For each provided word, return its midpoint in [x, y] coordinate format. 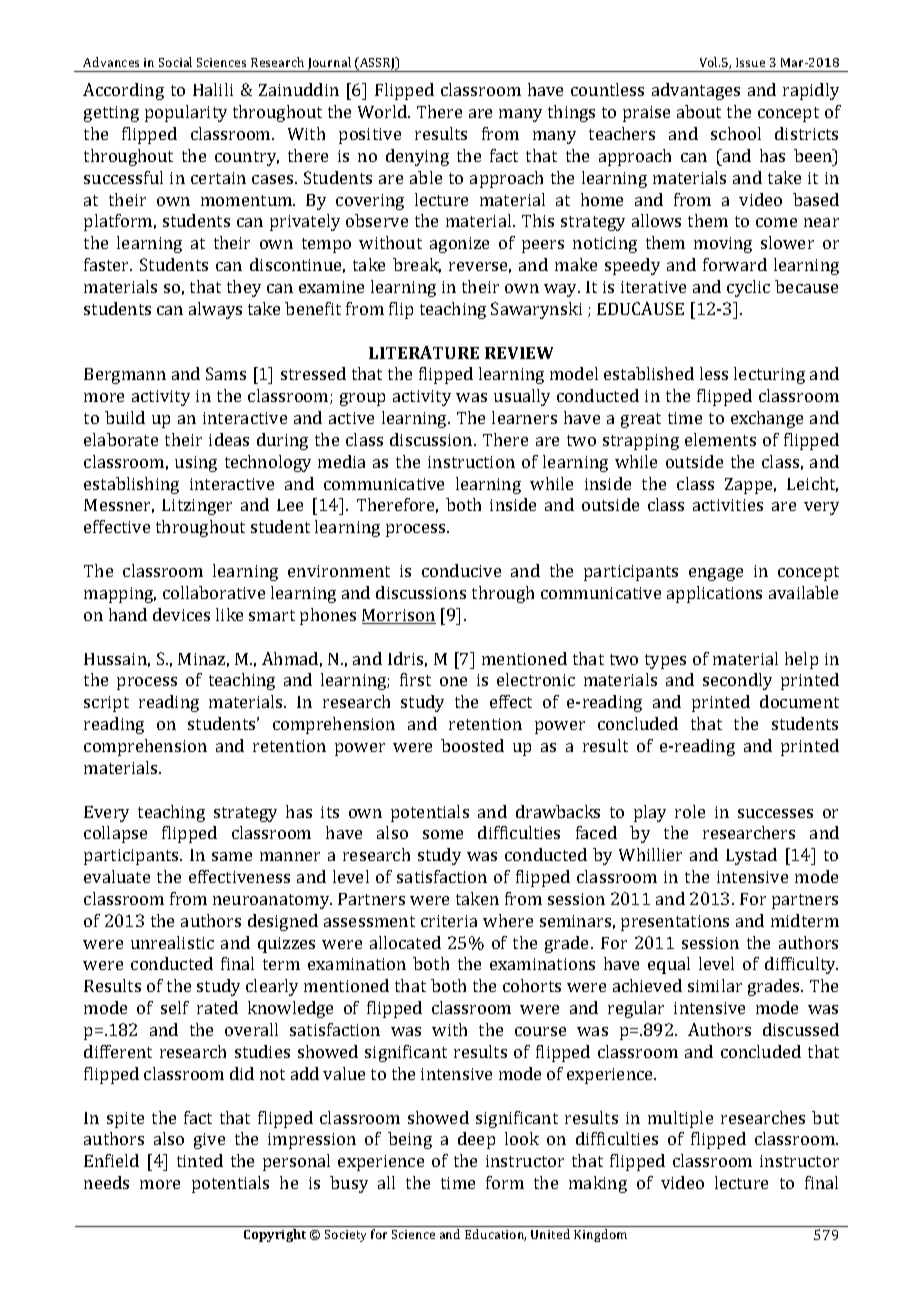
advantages [696, 91]
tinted [200, 1160]
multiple [680, 1119]
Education [495, 1235]
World [384, 111]
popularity [186, 113]
